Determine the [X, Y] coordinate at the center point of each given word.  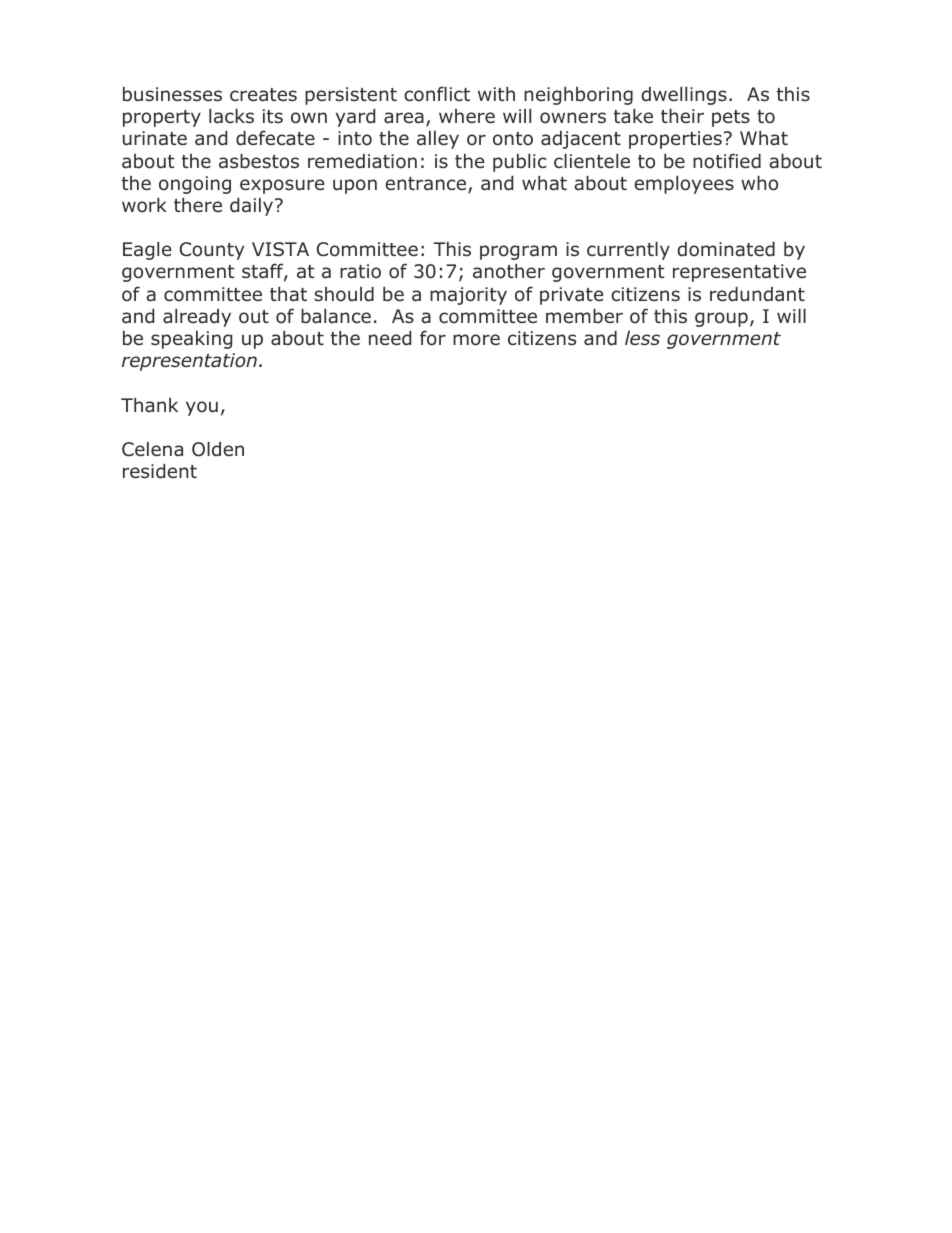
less [642, 338]
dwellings [684, 96]
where [467, 116]
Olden [218, 449]
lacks [231, 116]
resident [160, 471]
